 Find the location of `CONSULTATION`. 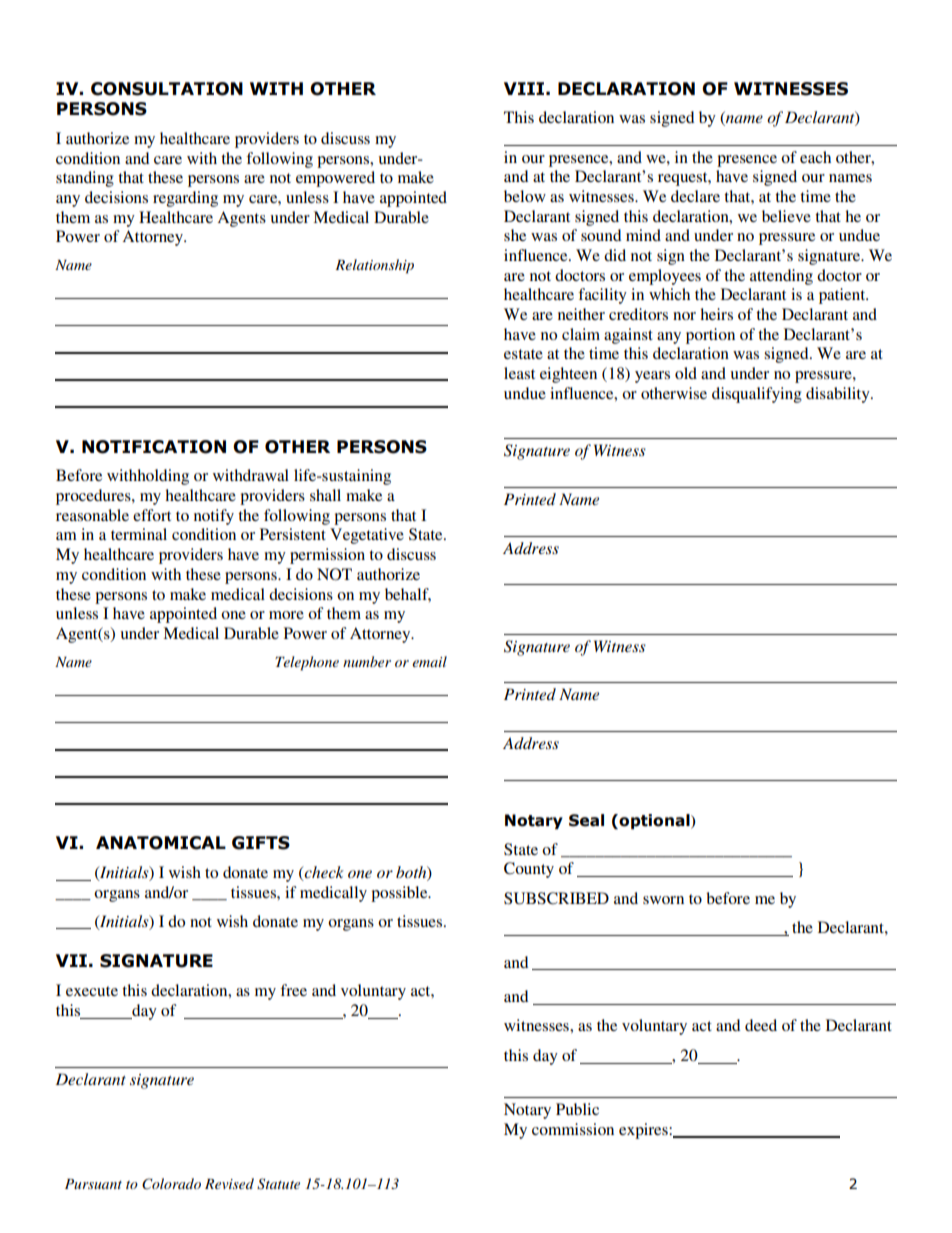

CONSULTATION is located at coordinates (167, 89).
